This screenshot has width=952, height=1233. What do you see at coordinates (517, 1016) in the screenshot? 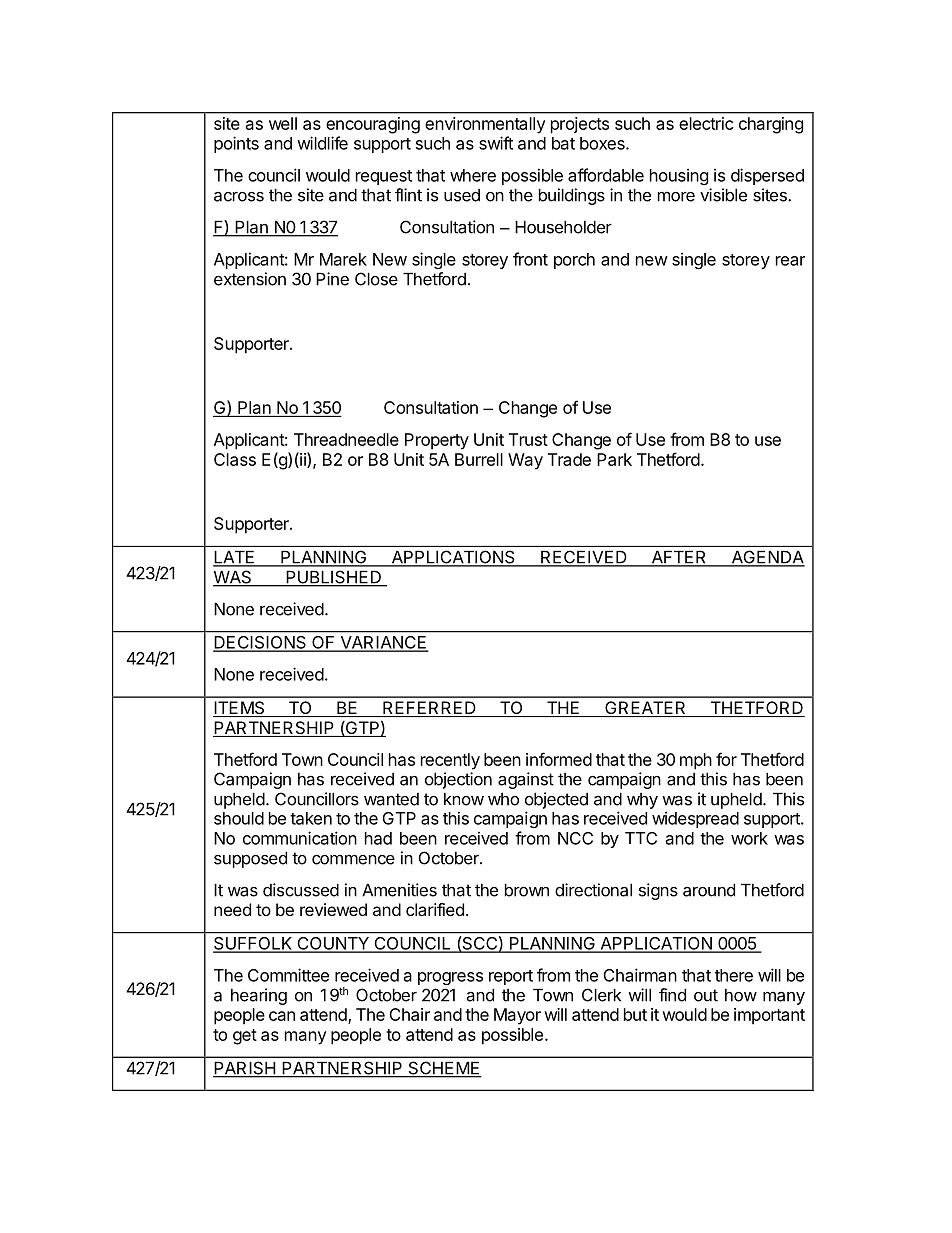
I see `Mayor` at bounding box center [517, 1016].
